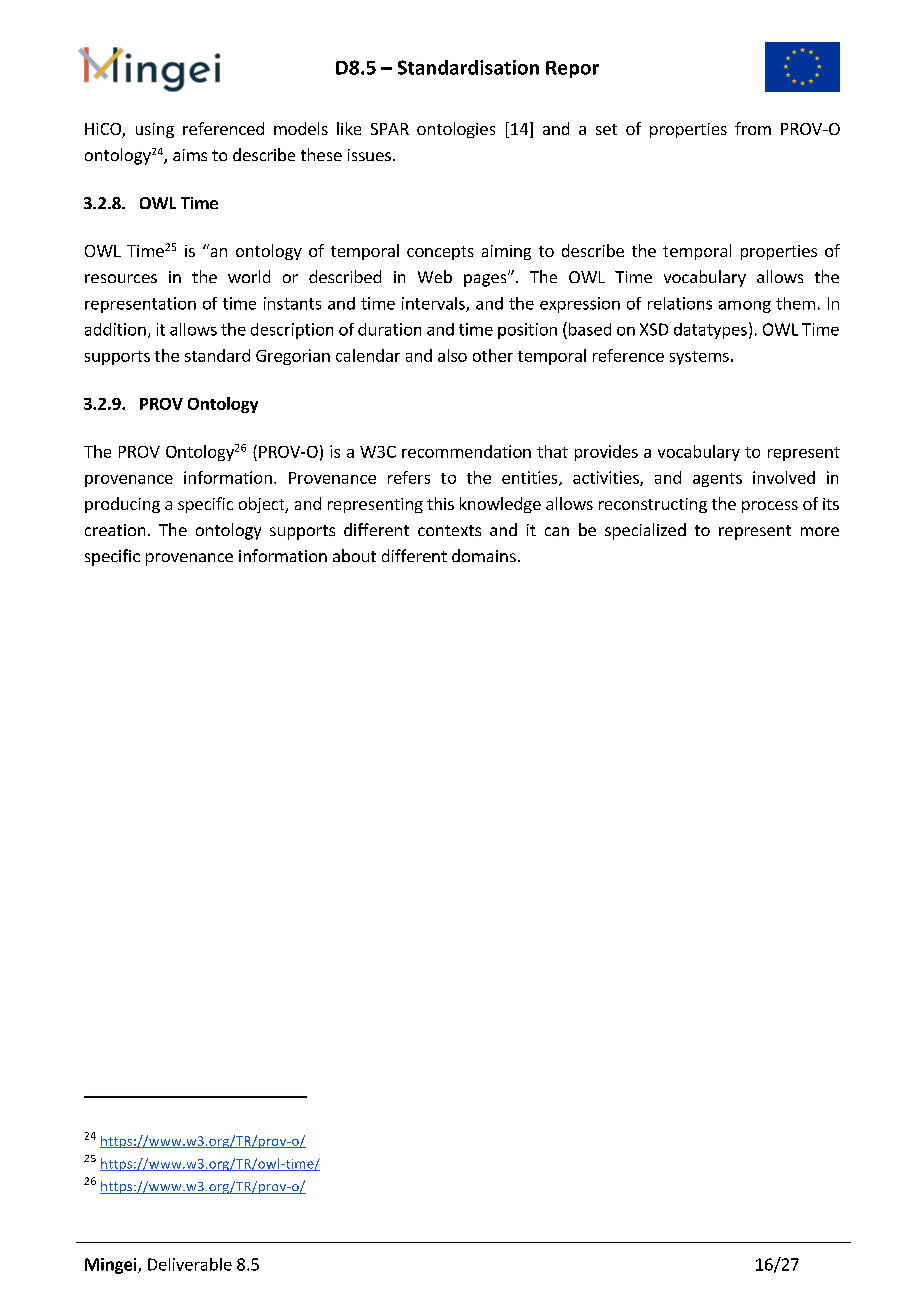 Image resolution: width=924 pixels, height=1308 pixels. What do you see at coordinates (753, 128) in the page?
I see `from` at bounding box center [753, 128].
